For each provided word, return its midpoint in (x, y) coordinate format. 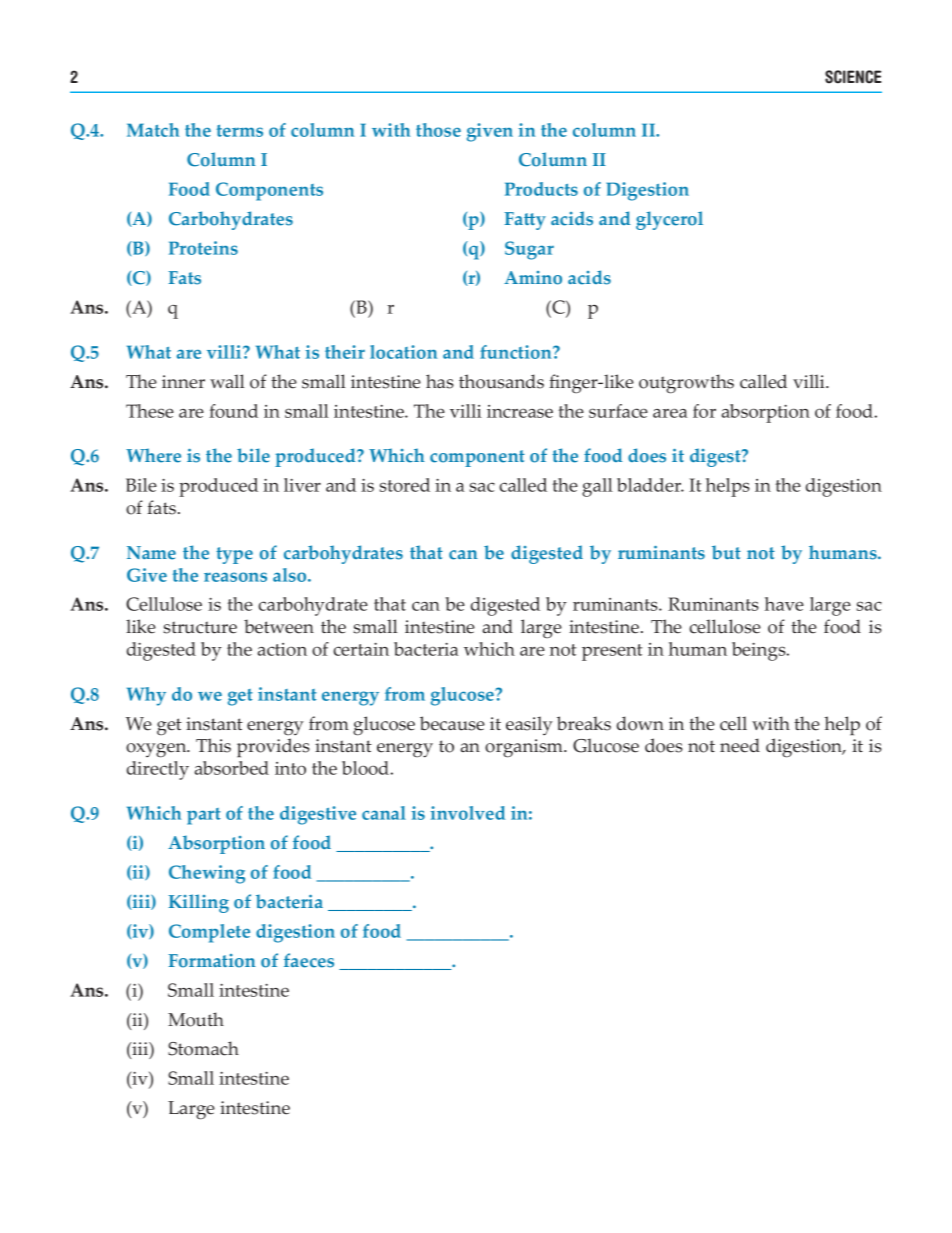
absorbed (231, 768)
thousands (501, 381)
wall (227, 381)
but (726, 552)
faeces (309, 960)
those (438, 130)
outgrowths (686, 384)
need (740, 745)
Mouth (196, 1019)
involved (468, 813)
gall (597, 487)
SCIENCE (853, 77)
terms (240, 130)
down (640, 723)
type (234, 555)
